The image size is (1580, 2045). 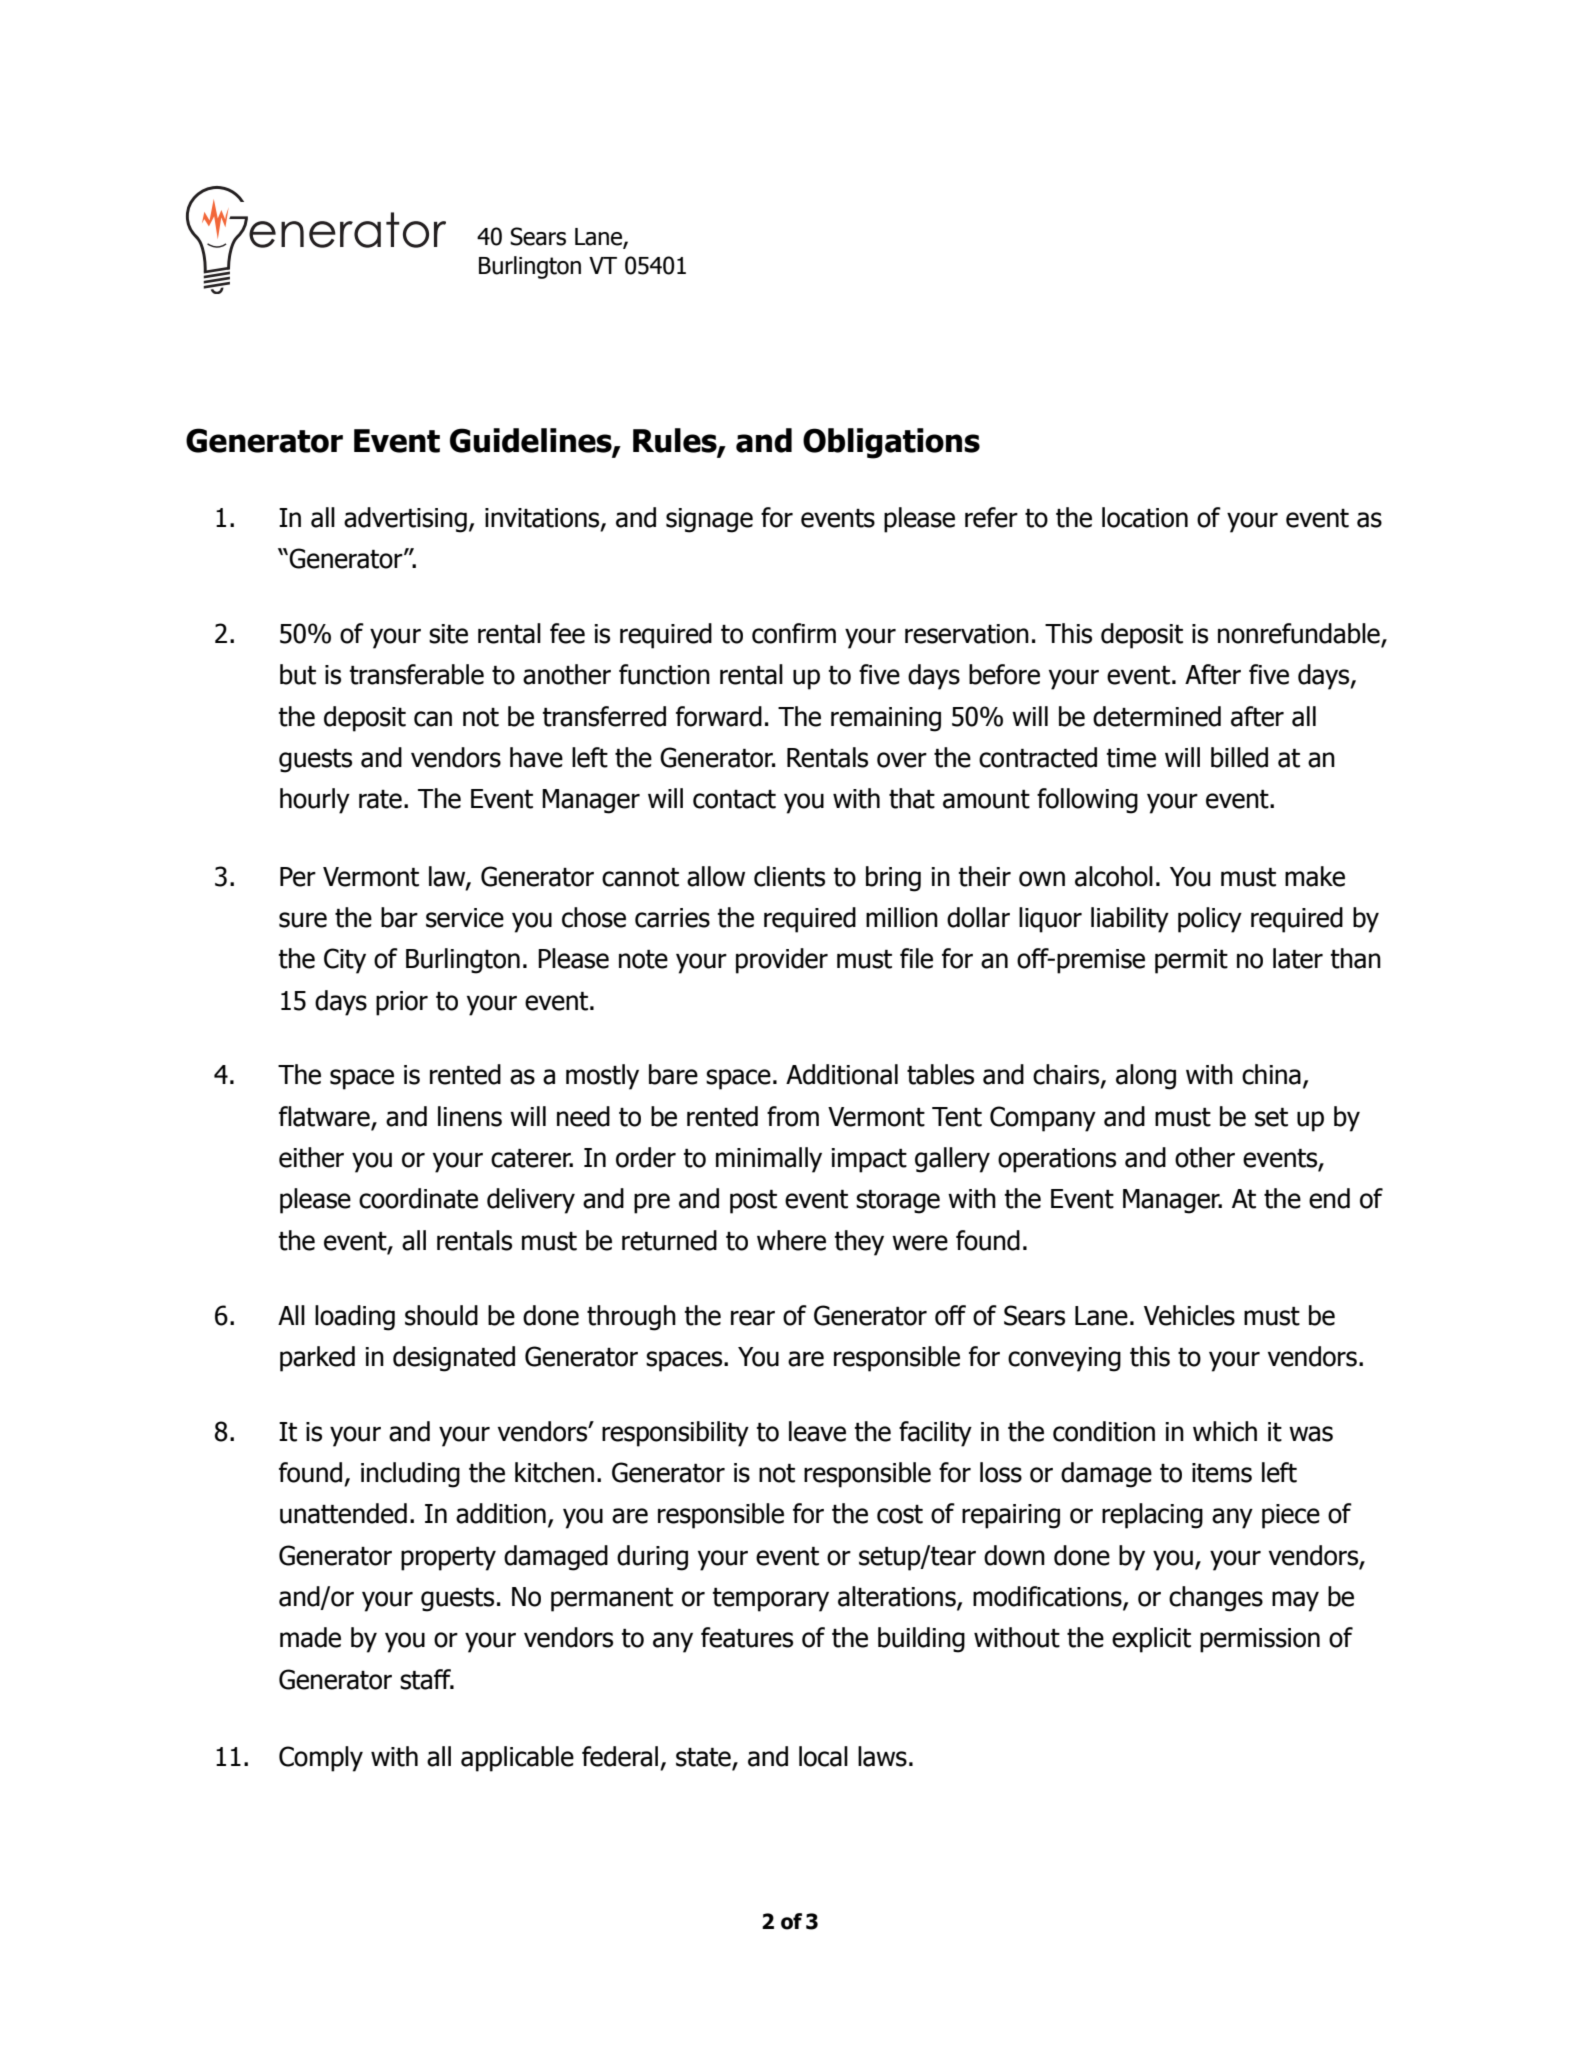 What do you see at coordinates (517, 1759) in the screenshot?
I see `applicable` at bounding box center [517, 1759].
